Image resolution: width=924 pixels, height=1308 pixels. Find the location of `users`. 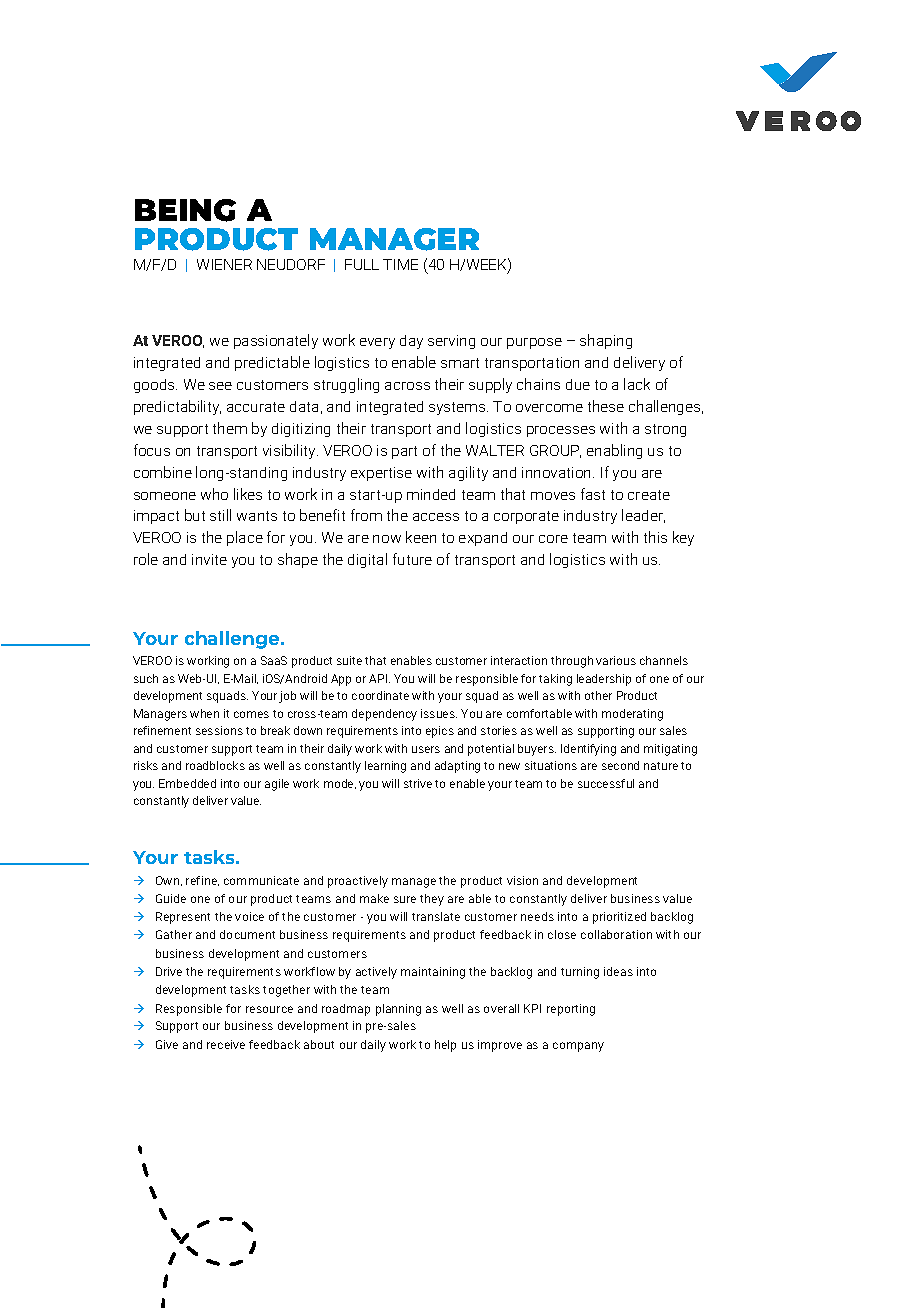

users is located at coordinates (426, 749).
